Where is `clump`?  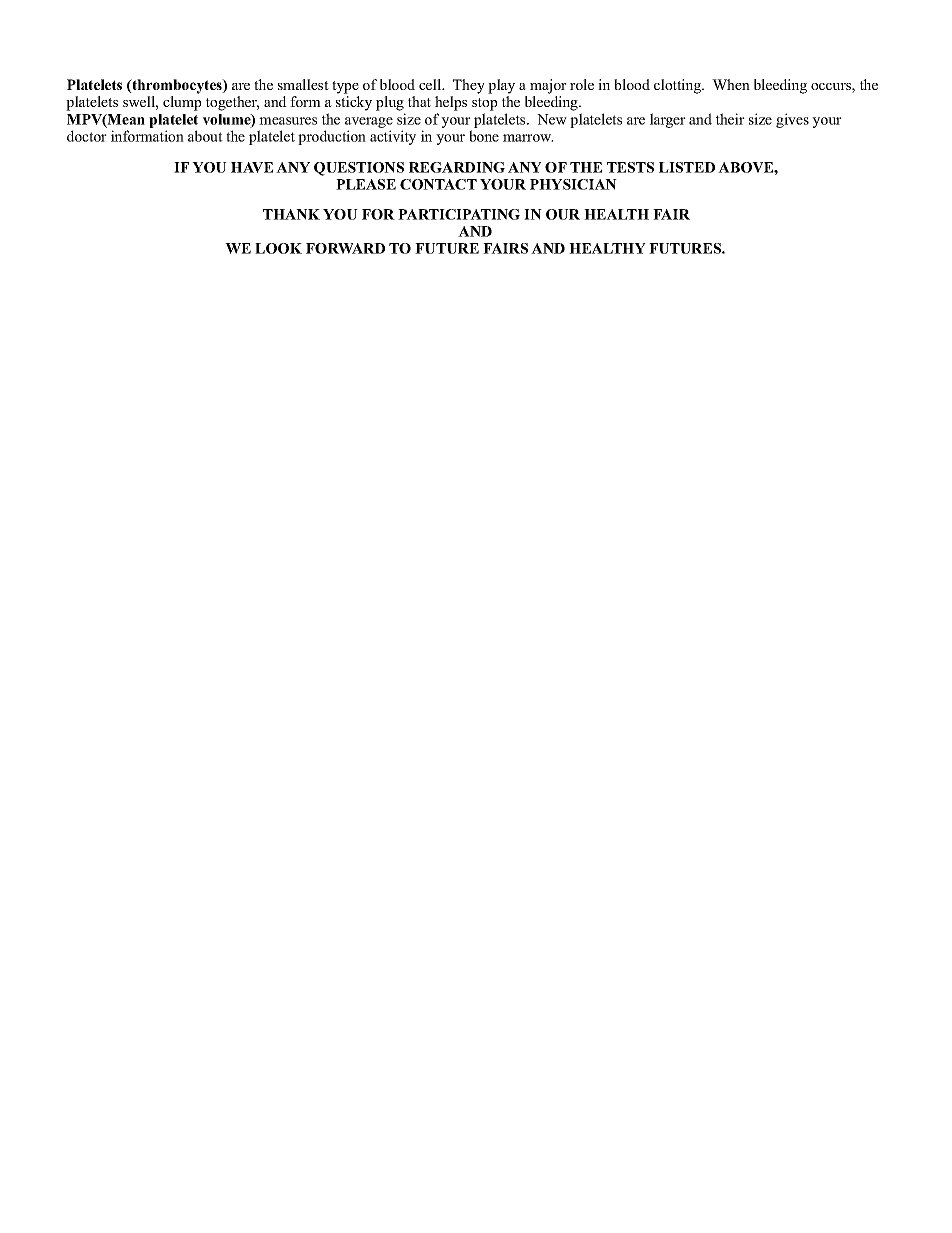
clump is located at coordinates (182, 103).
